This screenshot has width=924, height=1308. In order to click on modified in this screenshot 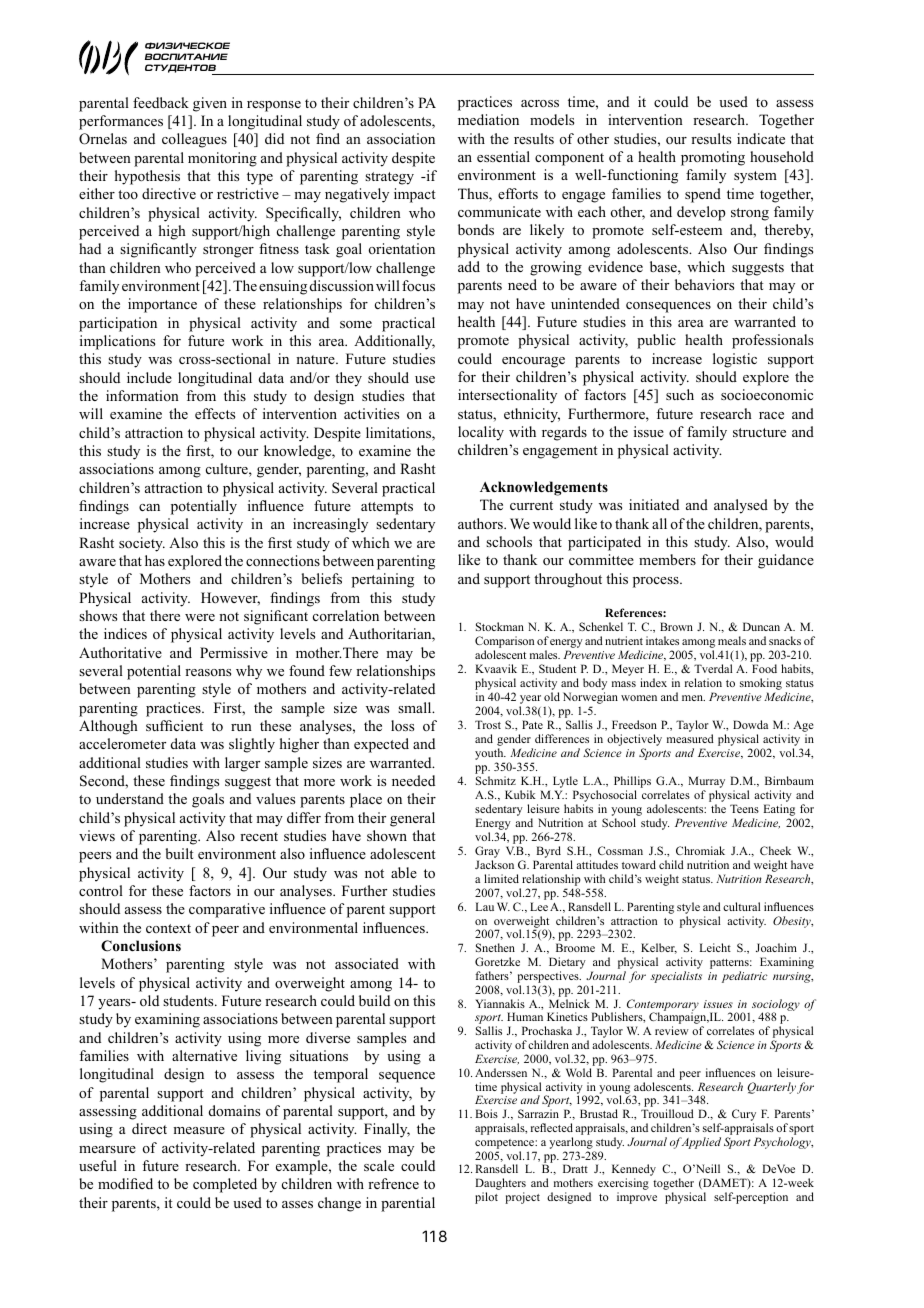, I will do `click(125, 1183)`.
